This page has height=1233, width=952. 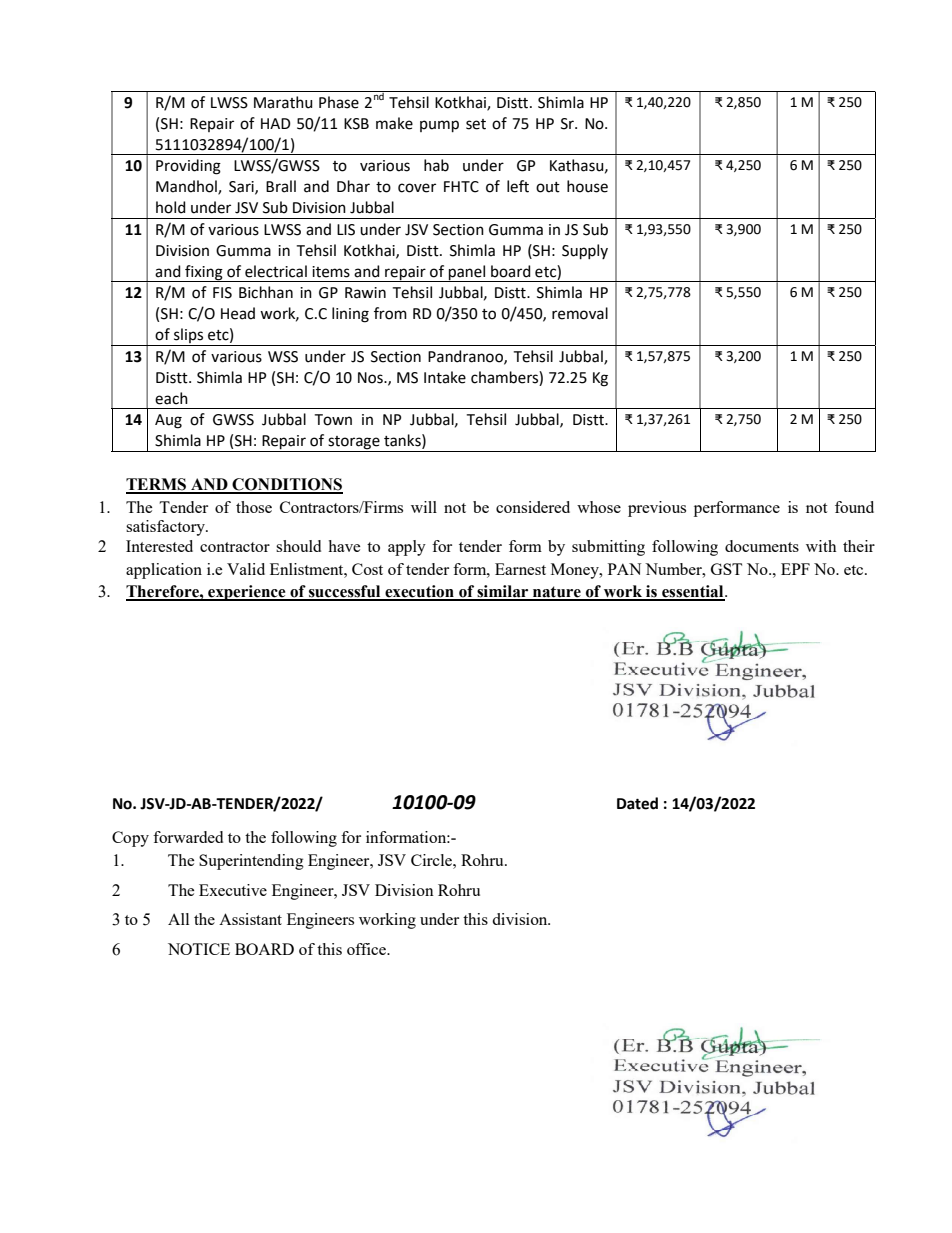 What do you see at coordinates (476, 124) in the page?
I see `set` at bounding box center [476, 124].
